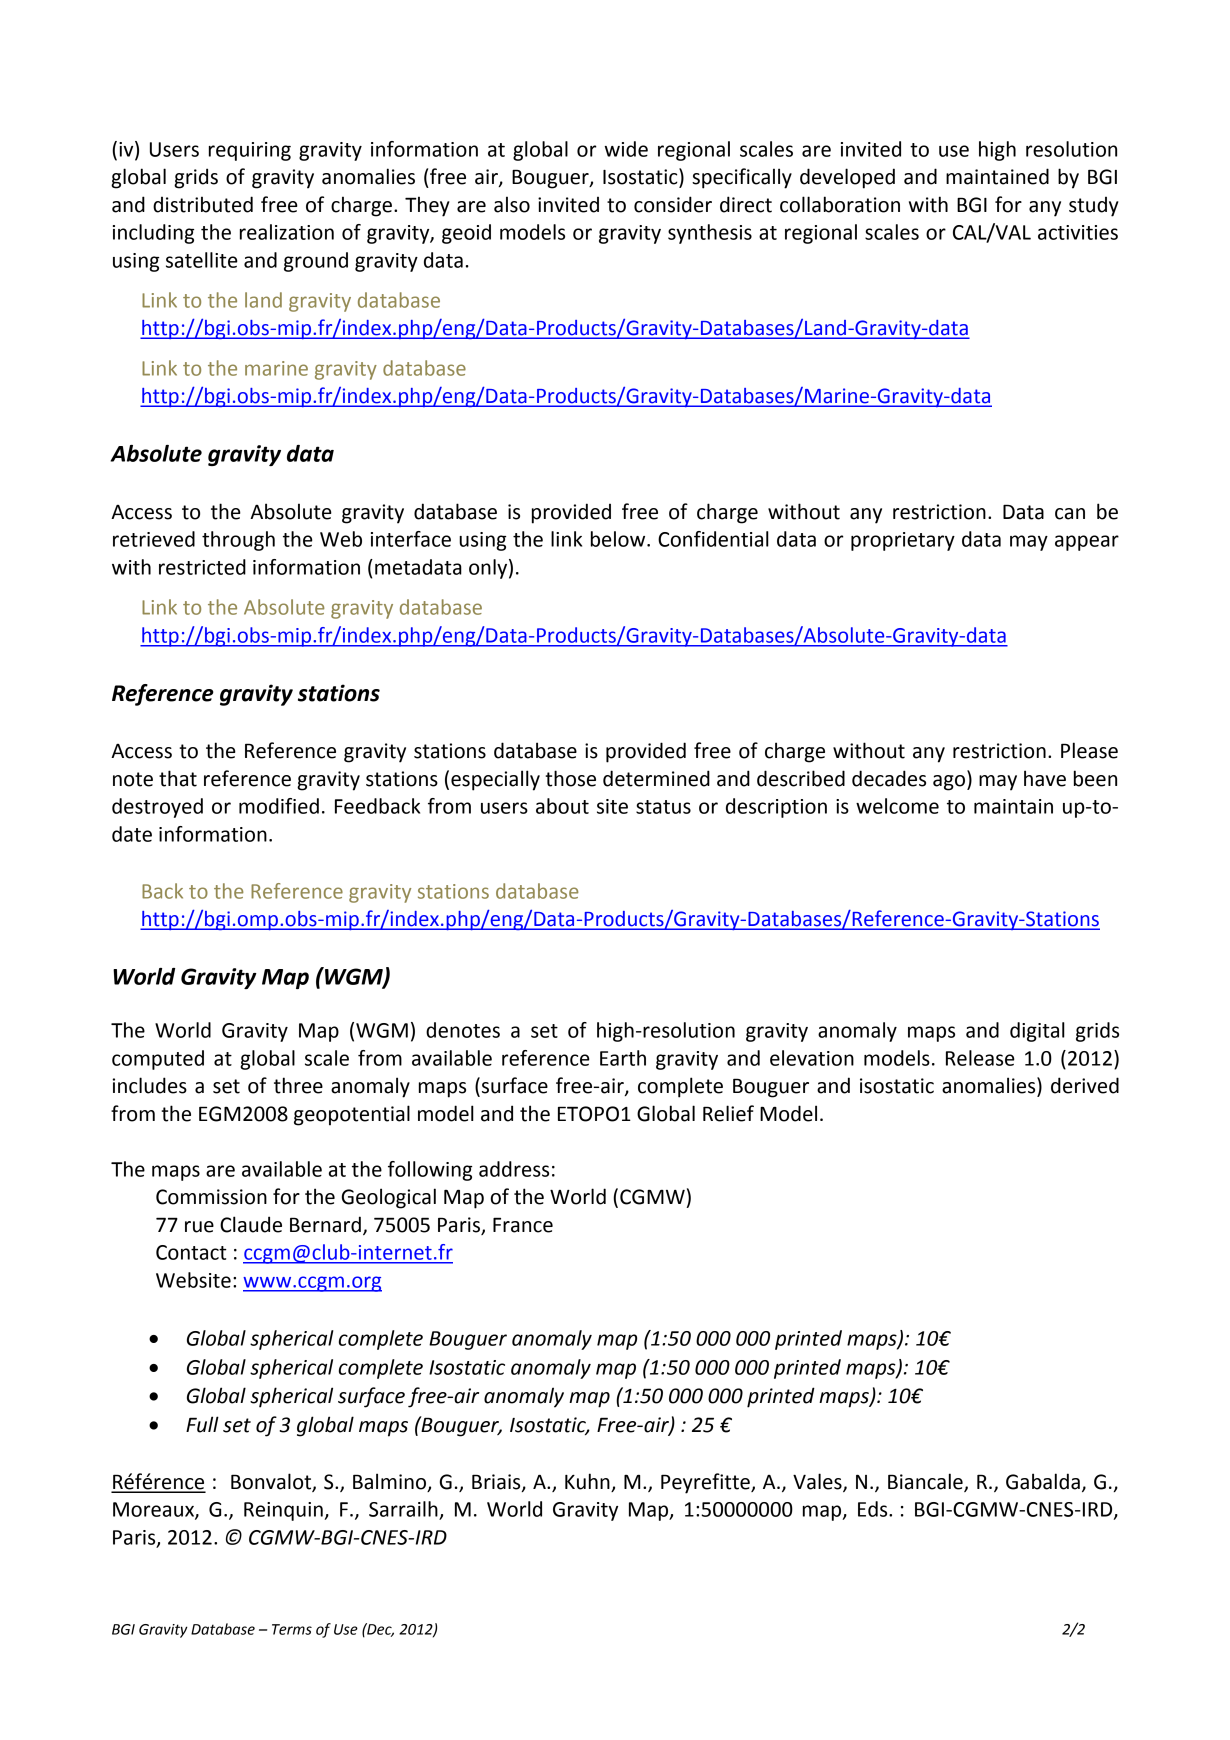 The height and width of the document is (1740, 1230). What do you see at coordinates (279, 806) in the document?
I see `modified` at bounding box center [279, 806].
